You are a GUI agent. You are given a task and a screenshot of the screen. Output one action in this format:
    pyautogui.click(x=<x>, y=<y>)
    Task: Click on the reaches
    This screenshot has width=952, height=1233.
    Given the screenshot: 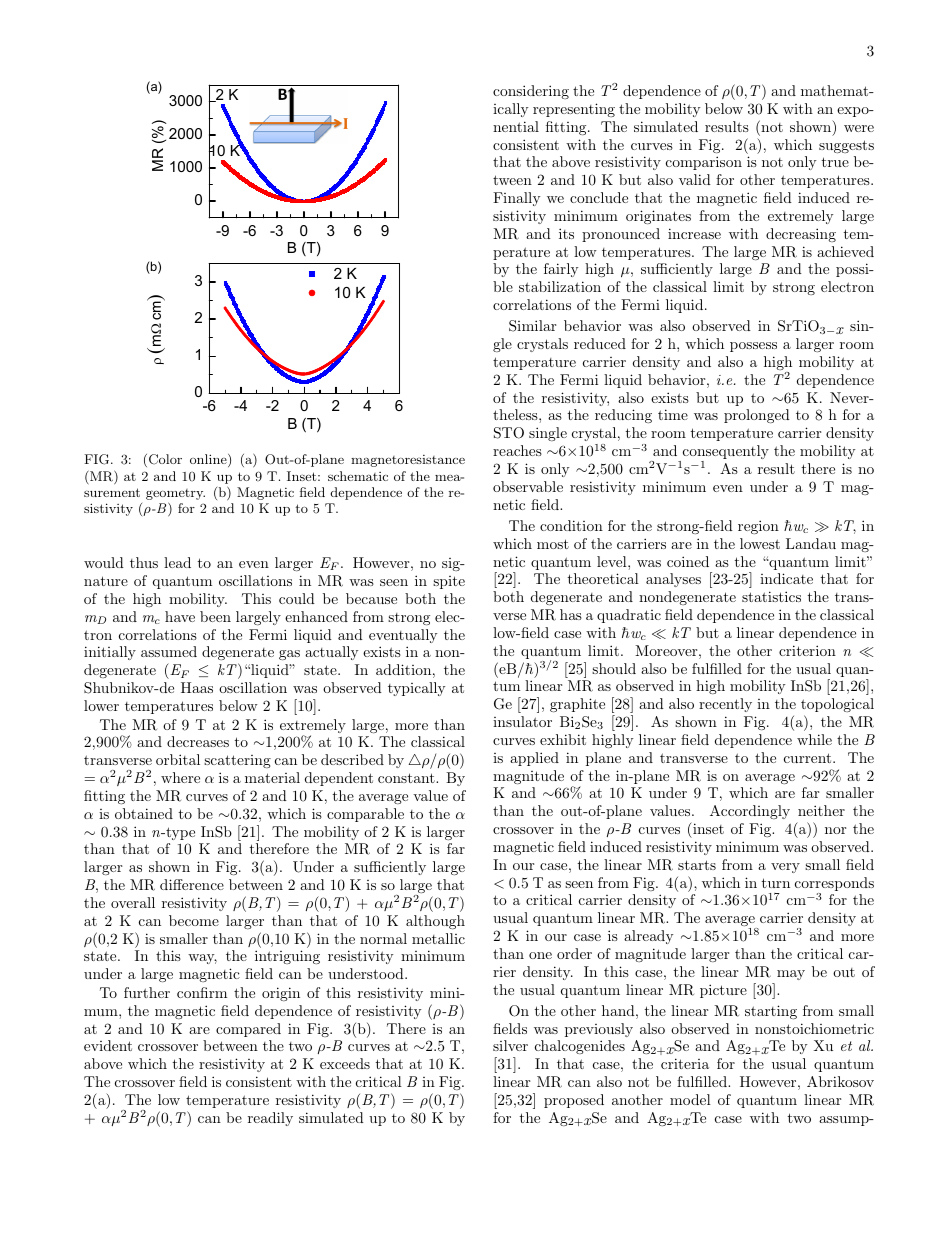 What is the action you would take?
    pyautogui.click(x=517, y=450)
